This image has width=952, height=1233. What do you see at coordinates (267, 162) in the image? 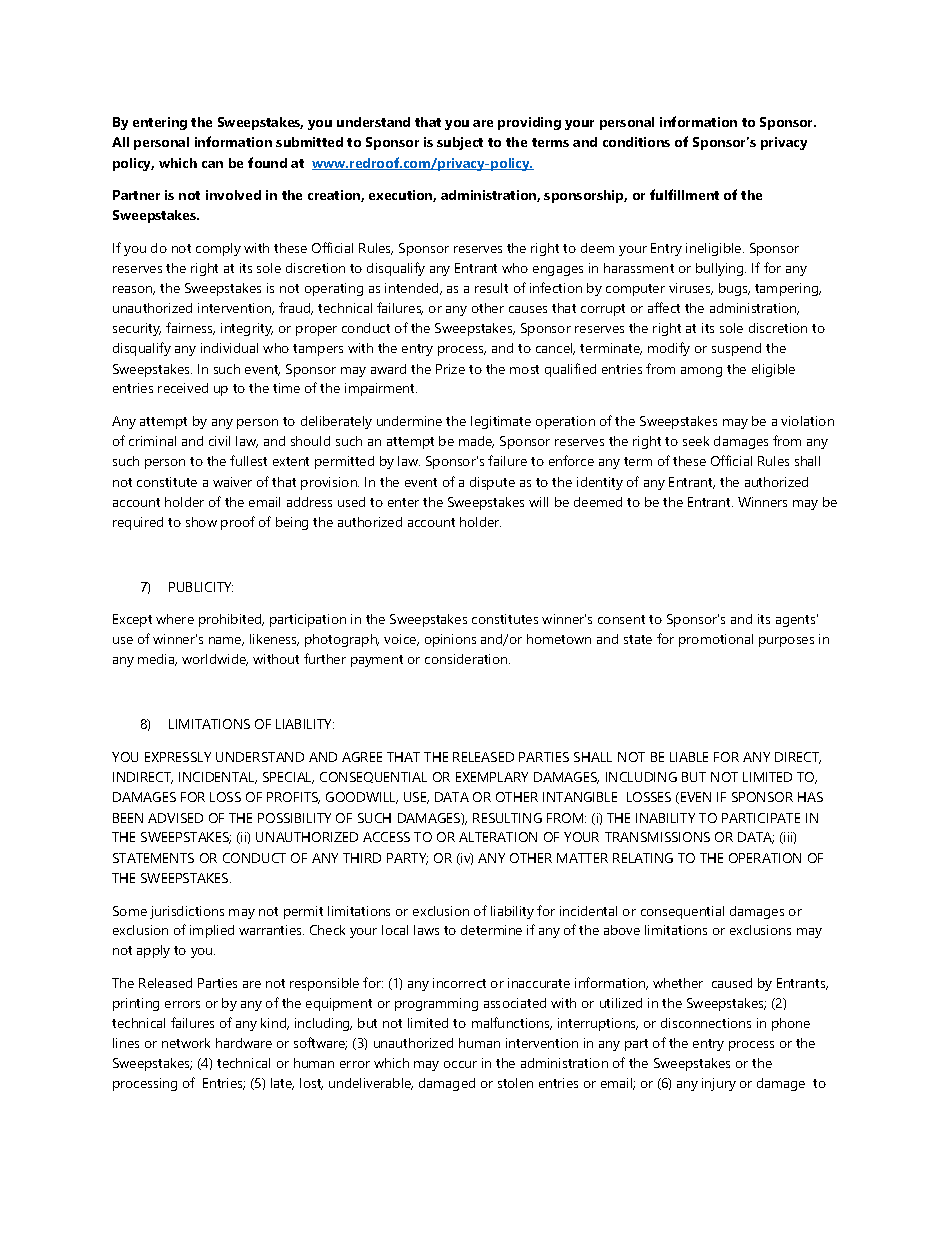
I see `found` at bounding box center [267, 162].
